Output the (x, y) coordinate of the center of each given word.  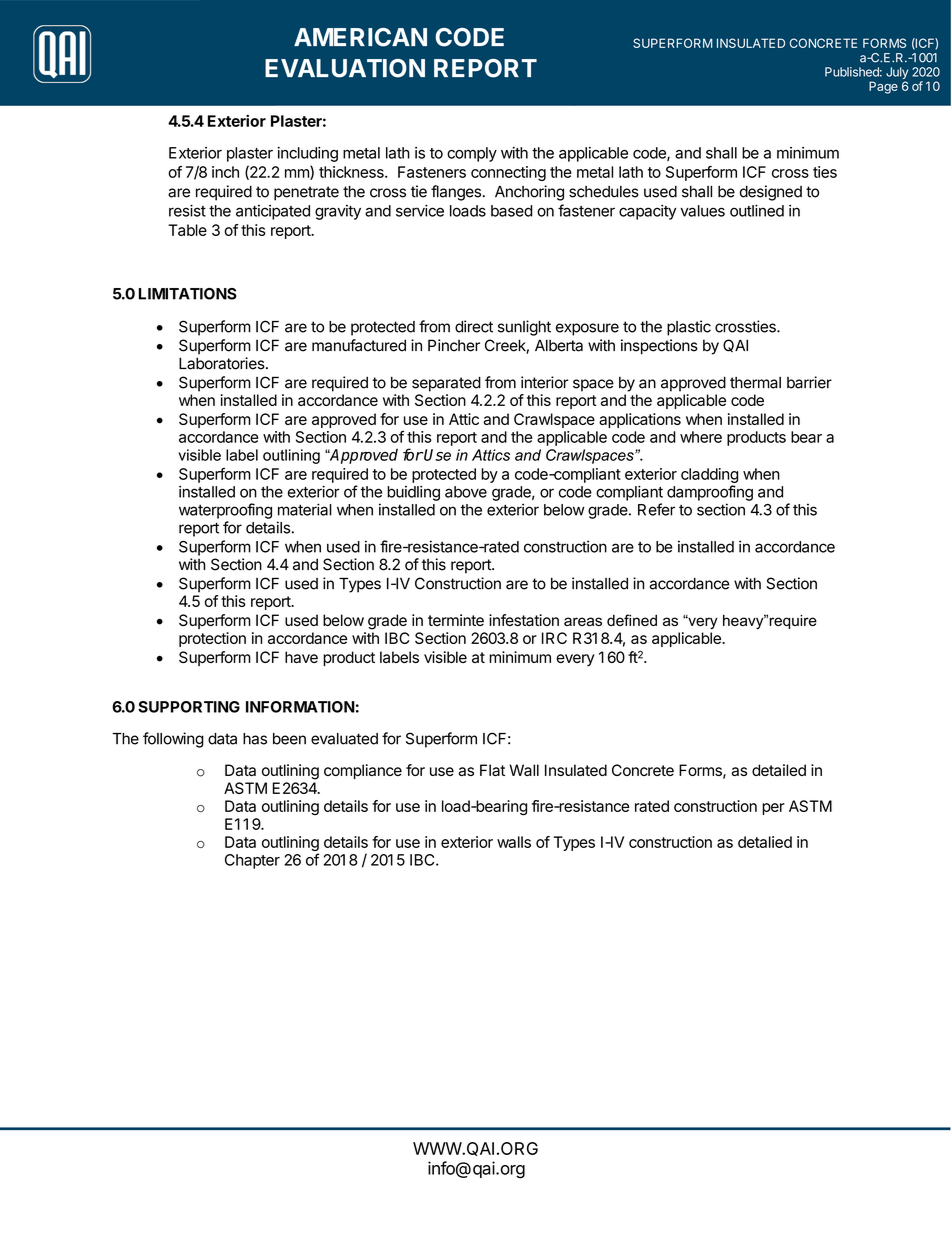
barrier (809, 382)
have (301, 657)
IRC (554, 638)
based (512, 211)
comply (472, 154)
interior (544, 382)
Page (883, 87)
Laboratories (223, 363)
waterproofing (225, 511)
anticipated (273, 212)
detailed (779, 770)
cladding (709, 477)
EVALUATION (345, 68)
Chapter (252, 861)
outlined (757, 210)
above (466, 492)
